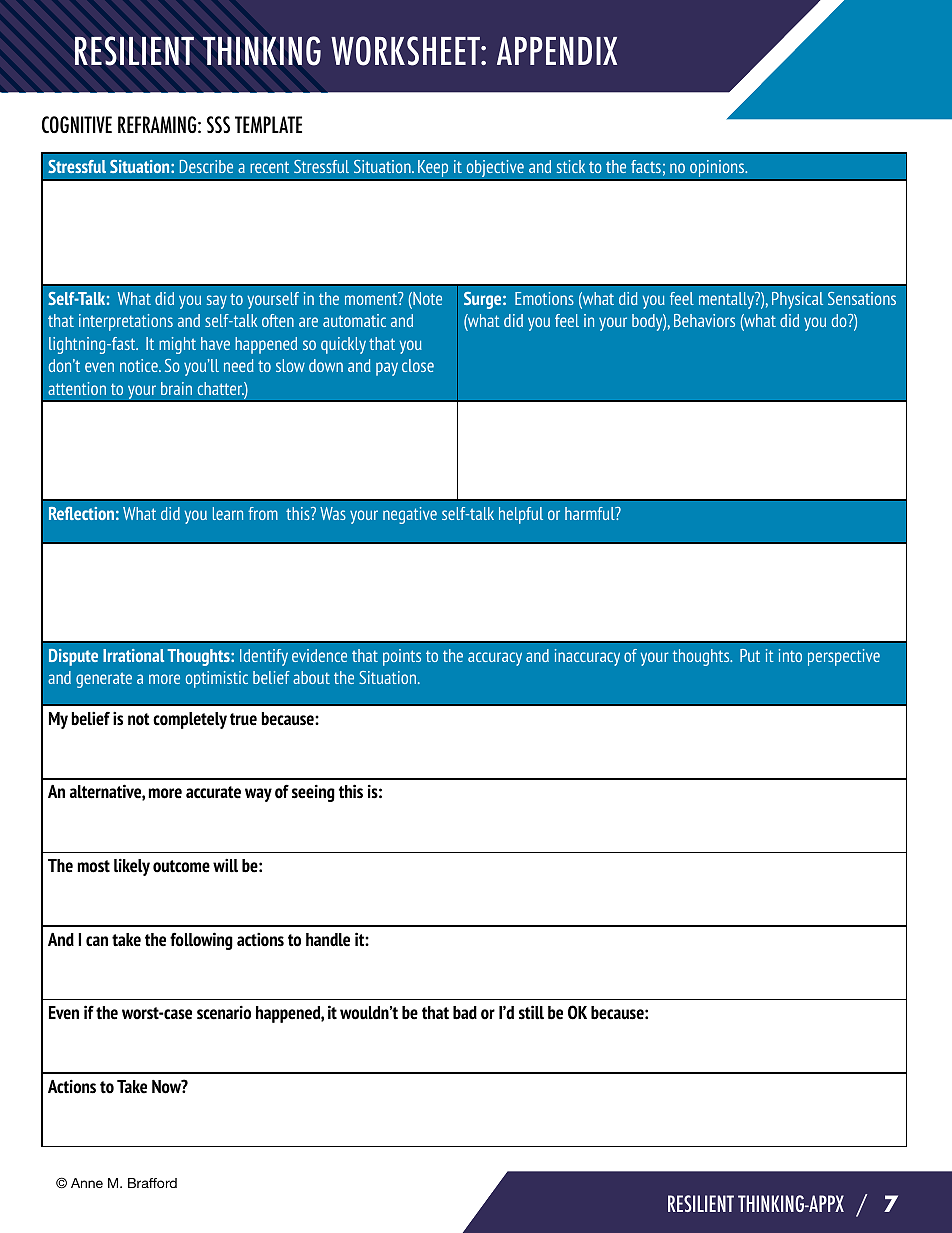 This document has height=1233, width=952. What do you see at coordinates (87, 1183) in the document?
I see `Anne` at bounding box center [87, 1183].
